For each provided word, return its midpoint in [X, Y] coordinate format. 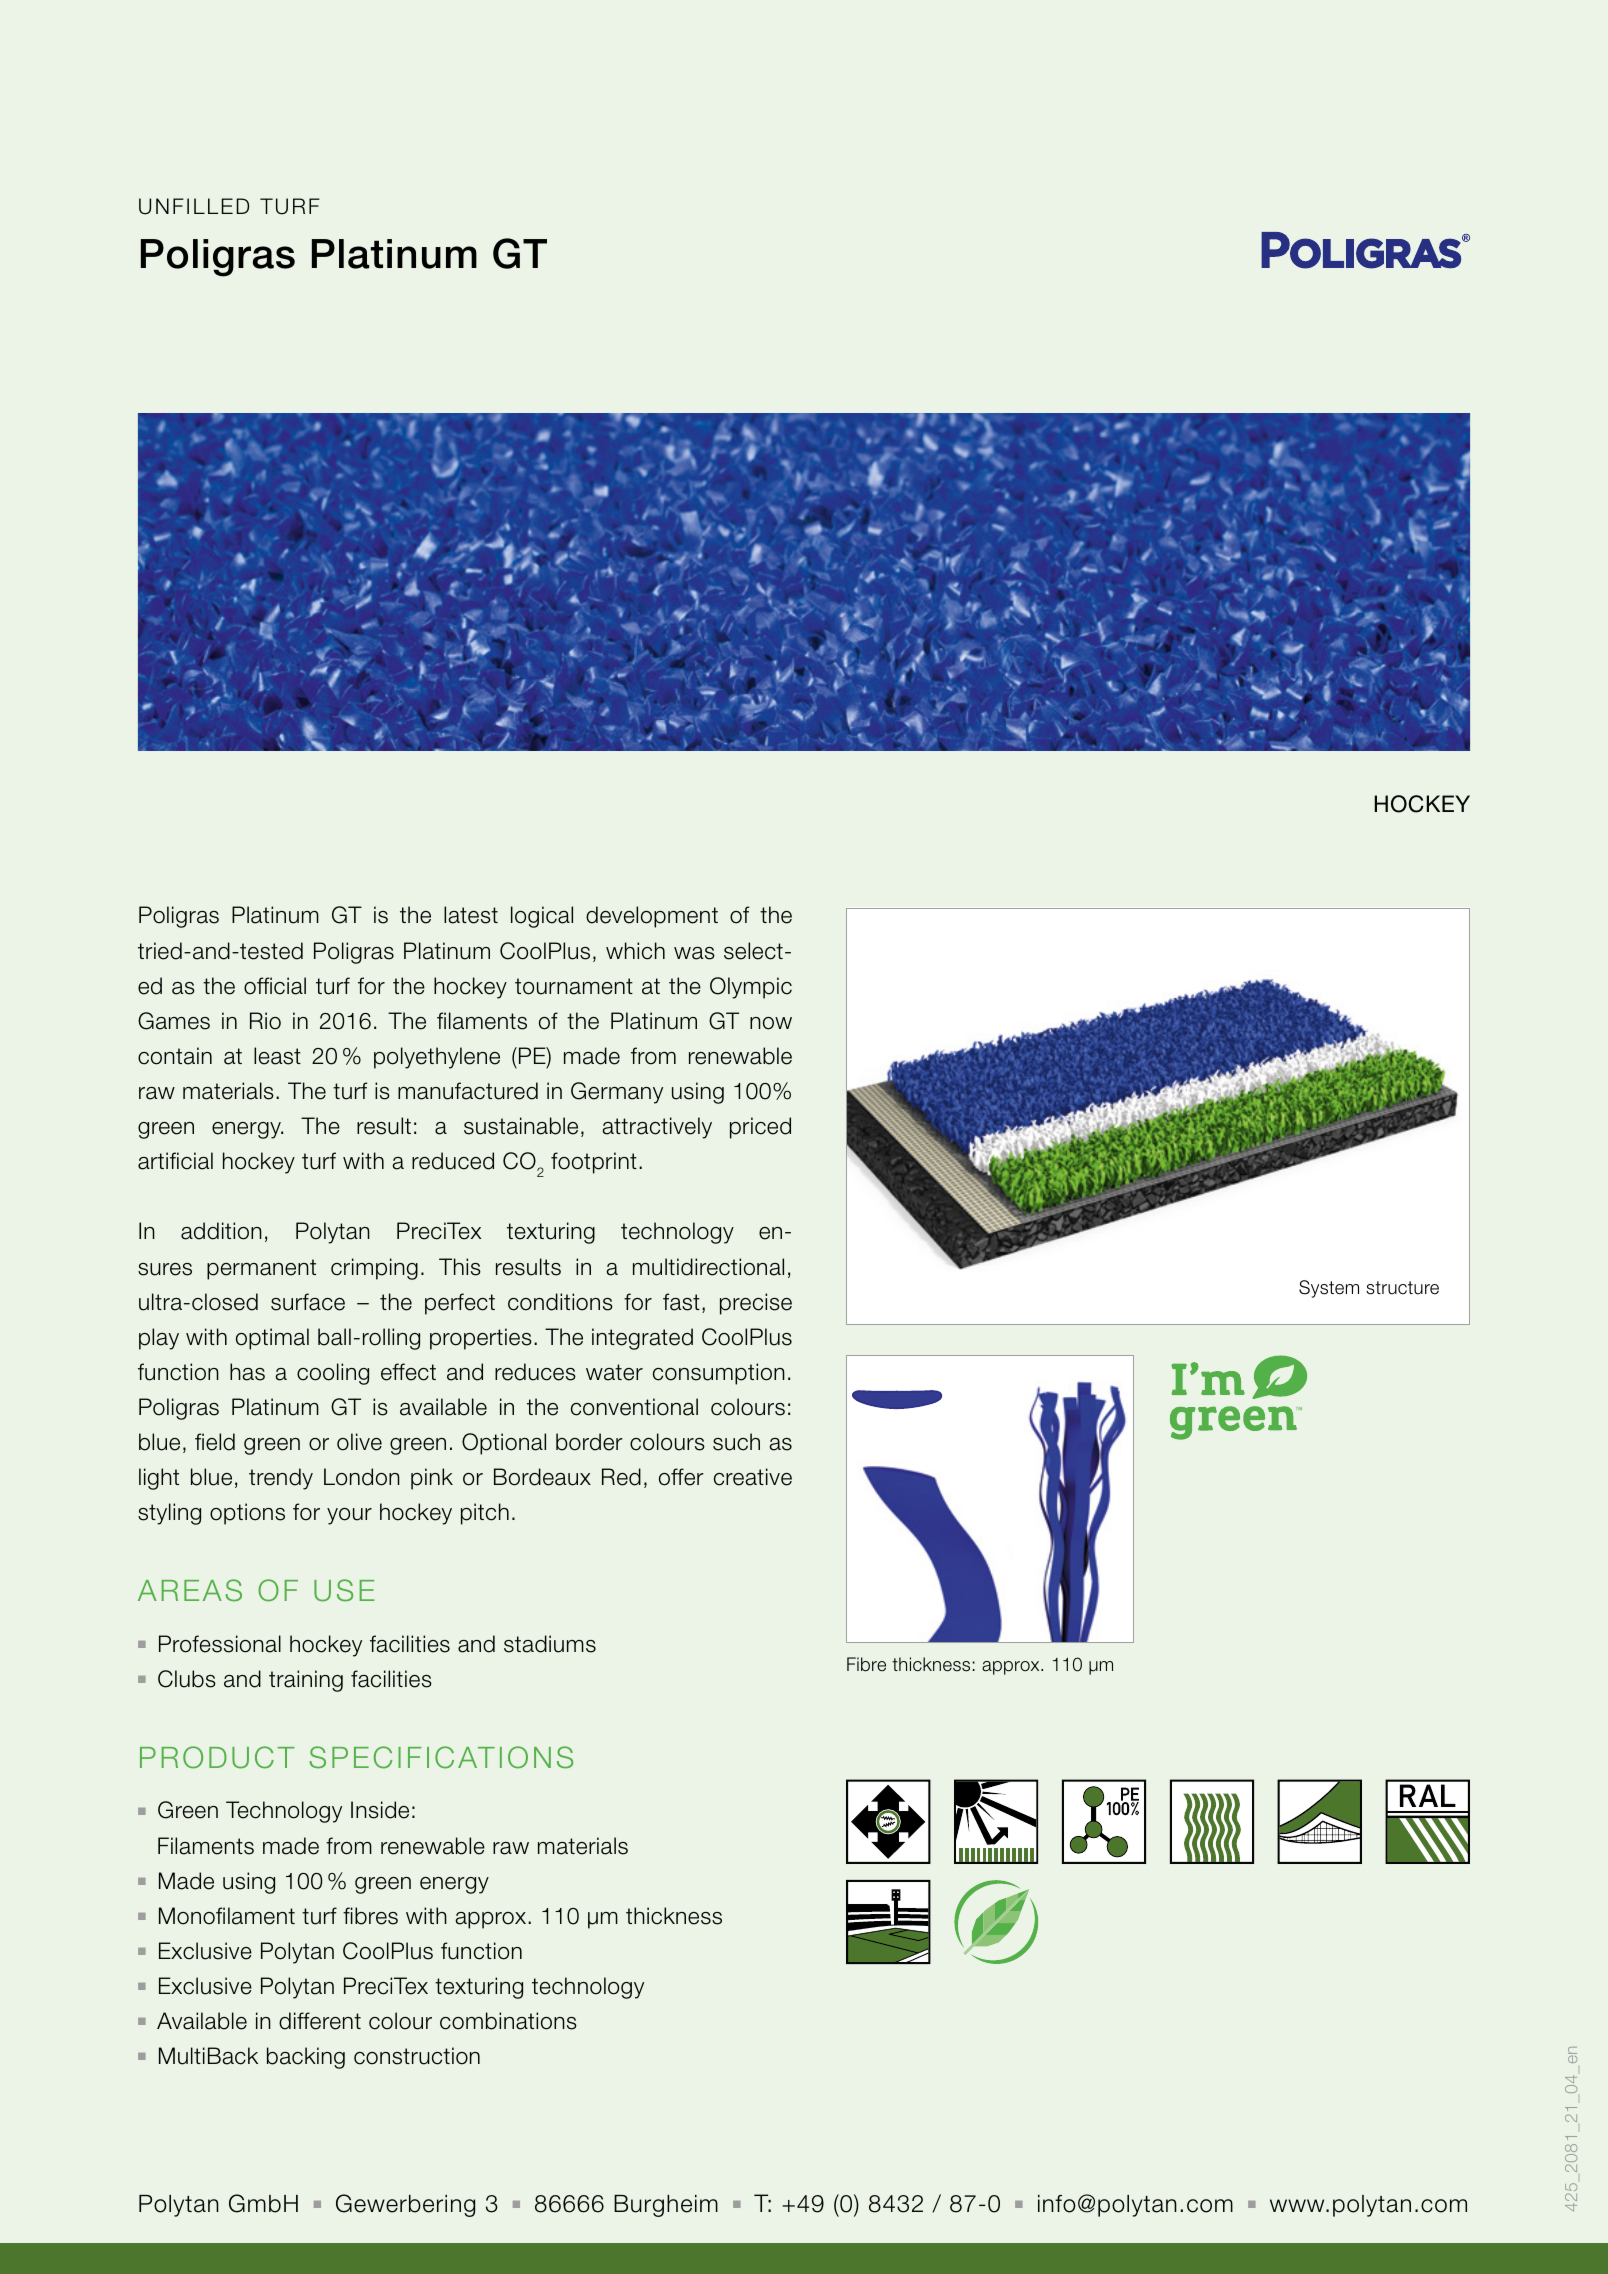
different [320, 2021]
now [771, 1023]
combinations [508, 2021]
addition [221, 1231]
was [694, 953]
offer [681, 1477]
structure [1402, 1288]
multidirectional [708, 1267]
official [275, 986]
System [1329, 1289]
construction [417, 2056]
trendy [281, 1479]
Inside [380, 1810]
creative [753, 1477]
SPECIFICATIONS [441, 1757]
